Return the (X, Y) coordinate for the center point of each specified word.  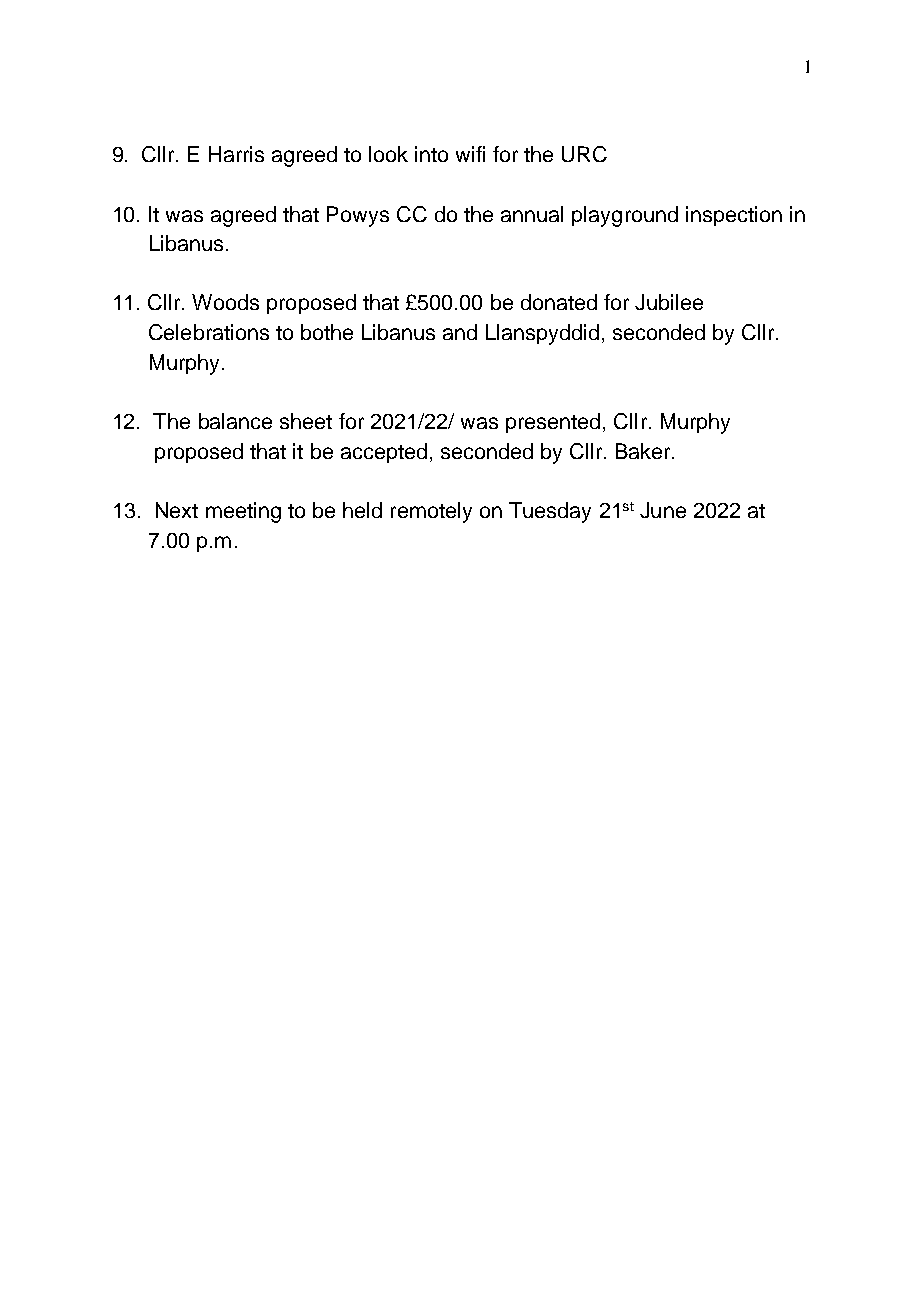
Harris (236, 154)
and (460, 332)
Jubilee (669, 302)
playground (625, 216)
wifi (470, 154)
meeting (243, 512)
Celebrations (209, 332)
